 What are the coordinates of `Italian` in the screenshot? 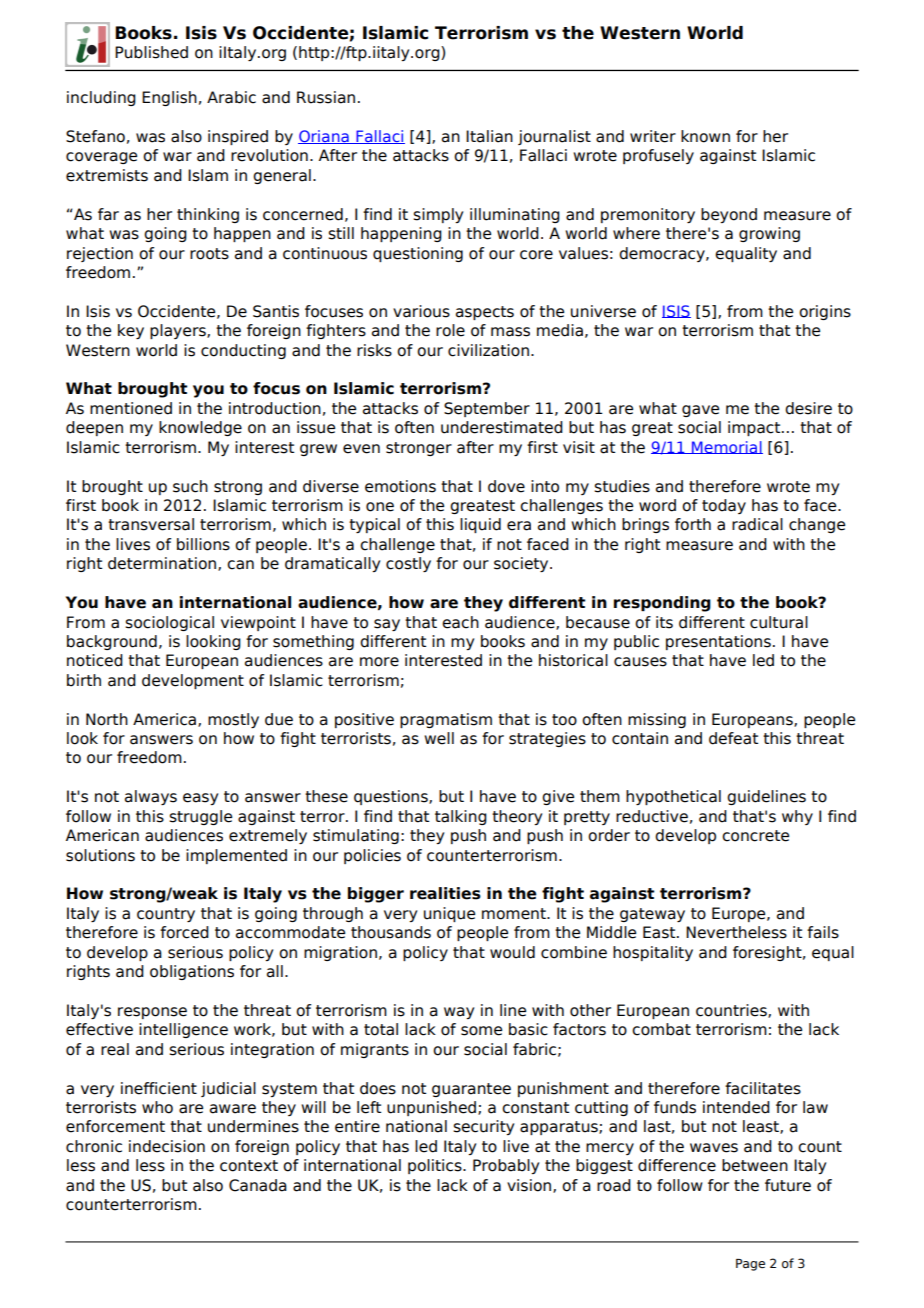 It's located at (489, 136).
